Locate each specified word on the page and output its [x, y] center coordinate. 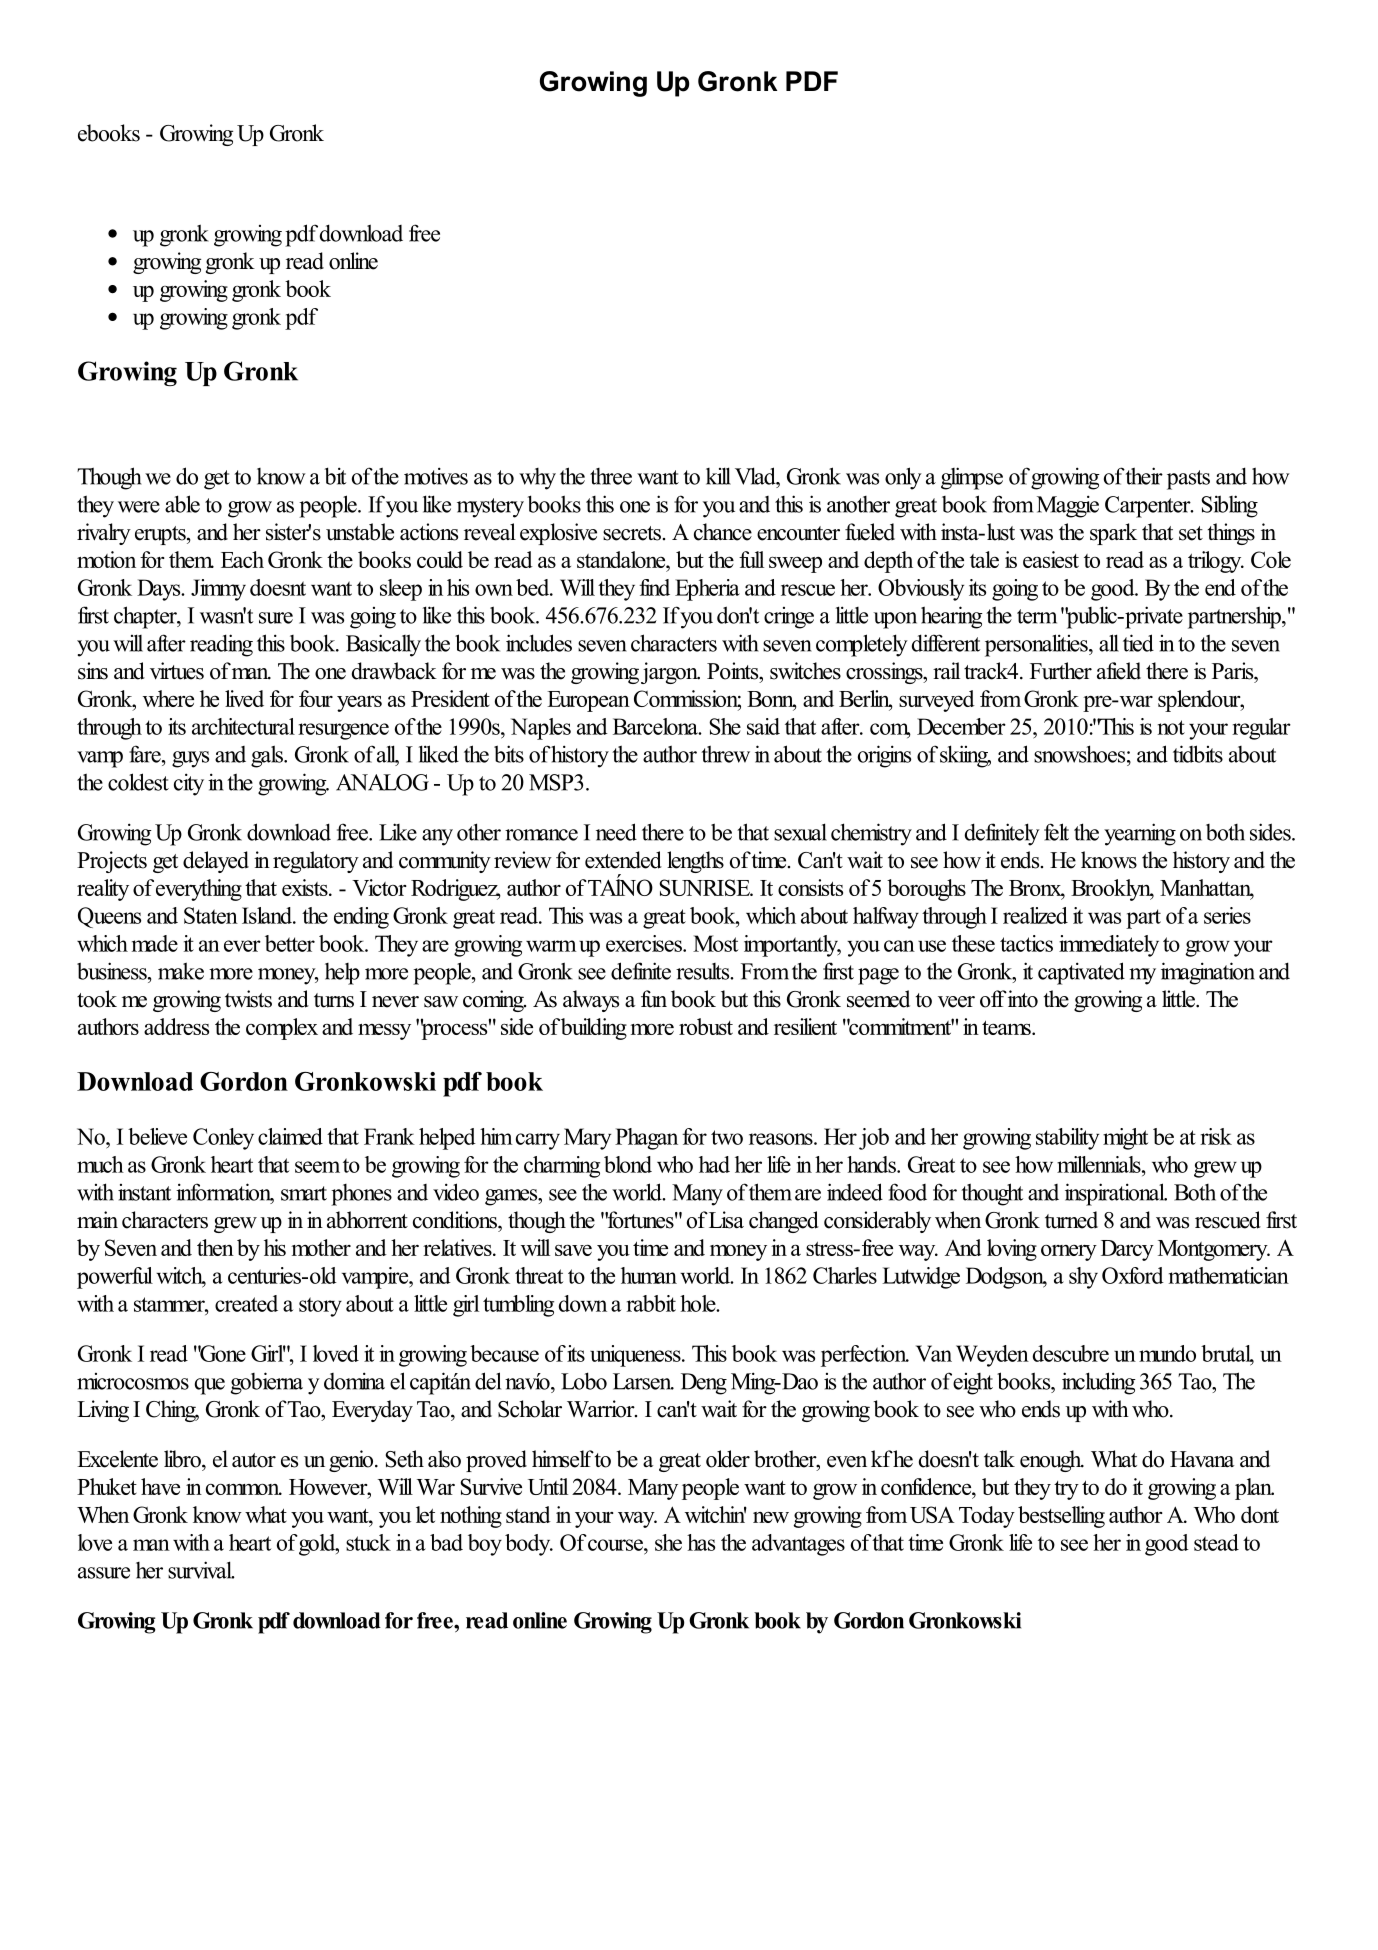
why [537, 479]
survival [201, 1570]
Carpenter [1149, 507]
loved [336, 1353]
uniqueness [636, 1356]
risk [1216, 1136]
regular [1261, 729]
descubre [1071, 1353]
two [727, 1137]
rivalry [104, 534]
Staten [211, 915]
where [168, 698]
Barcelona [656, 726]
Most [715, 943]
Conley [223, 1139]
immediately [1109, 946]
